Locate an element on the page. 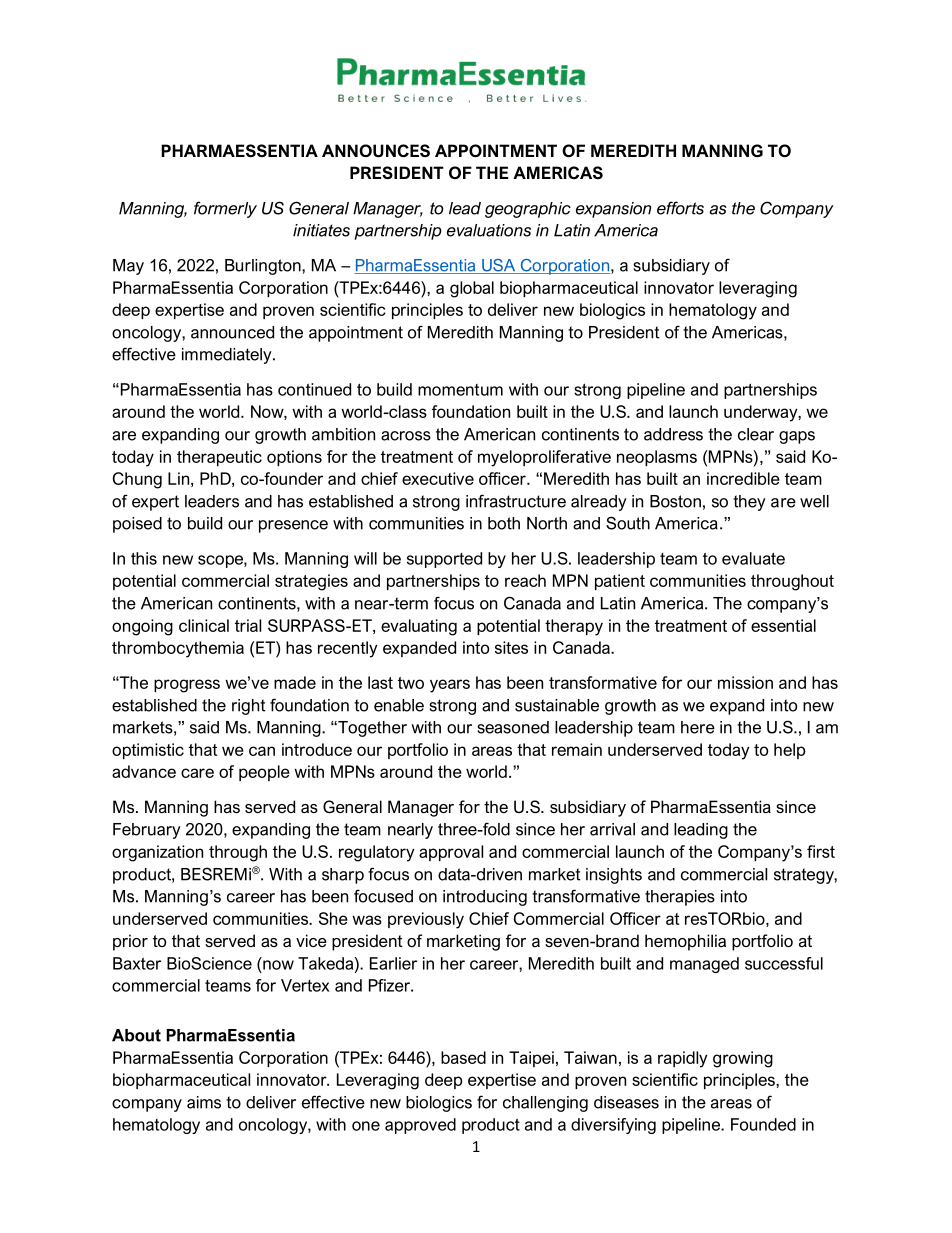 The height and width of the document is (1233, 952). introducing is located at coordinates (485, 898).
